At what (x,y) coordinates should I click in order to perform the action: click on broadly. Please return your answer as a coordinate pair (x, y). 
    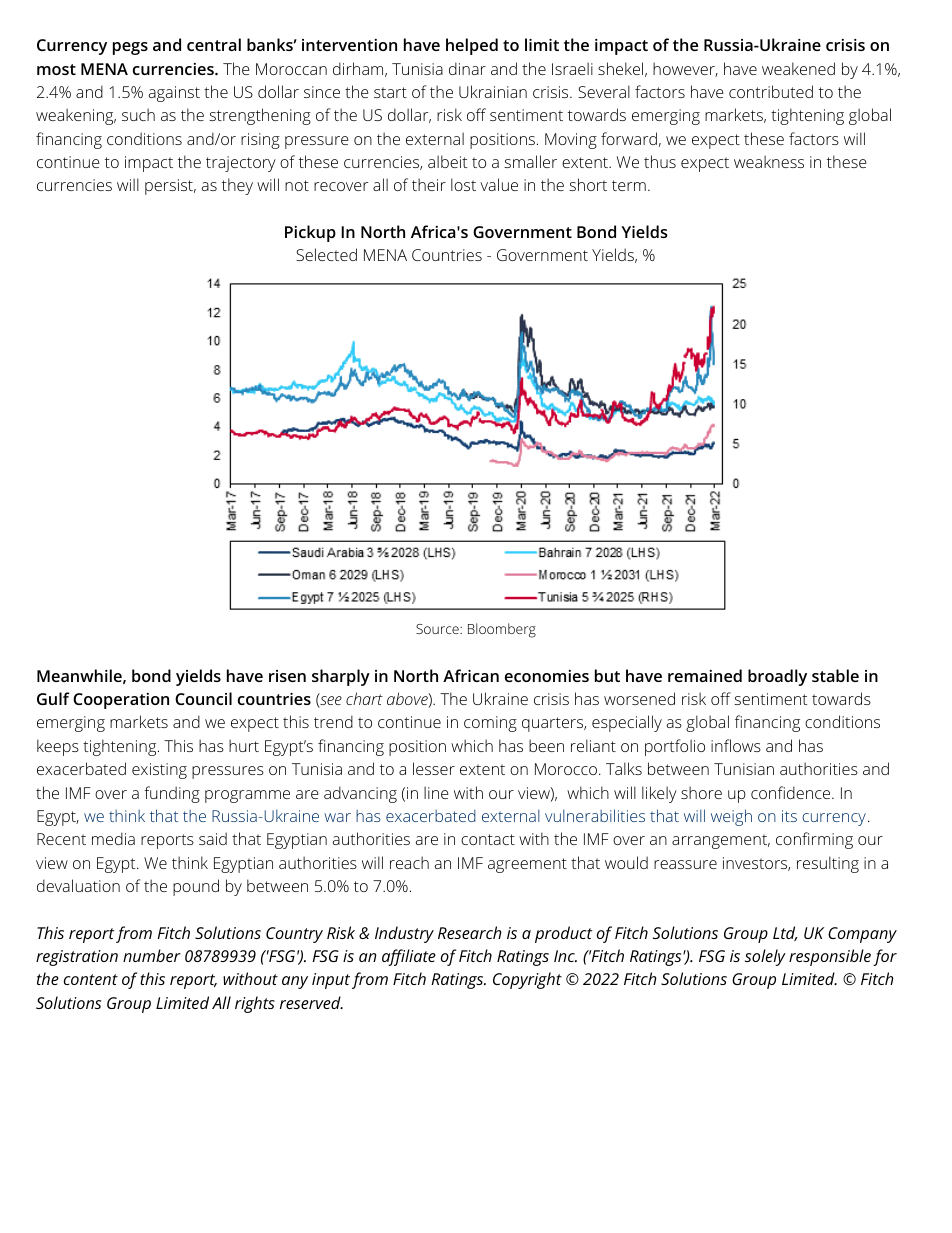
    Looking at the image, I should click on (777, 677).
